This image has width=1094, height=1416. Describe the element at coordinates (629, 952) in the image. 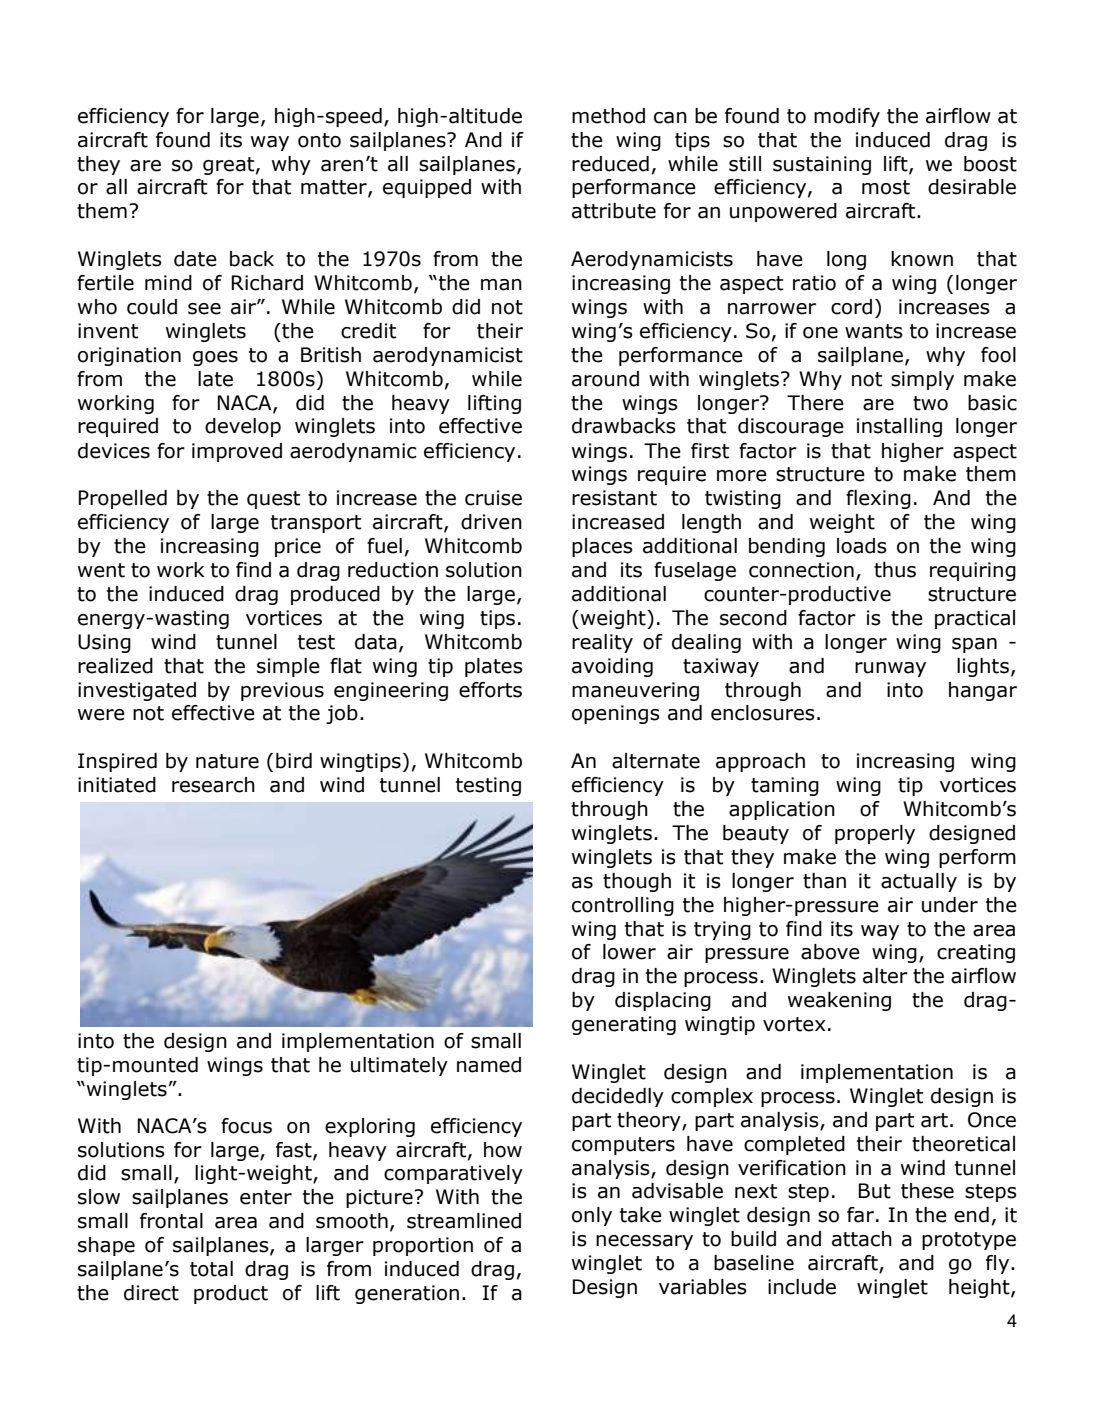

I see `lower` at that location.
